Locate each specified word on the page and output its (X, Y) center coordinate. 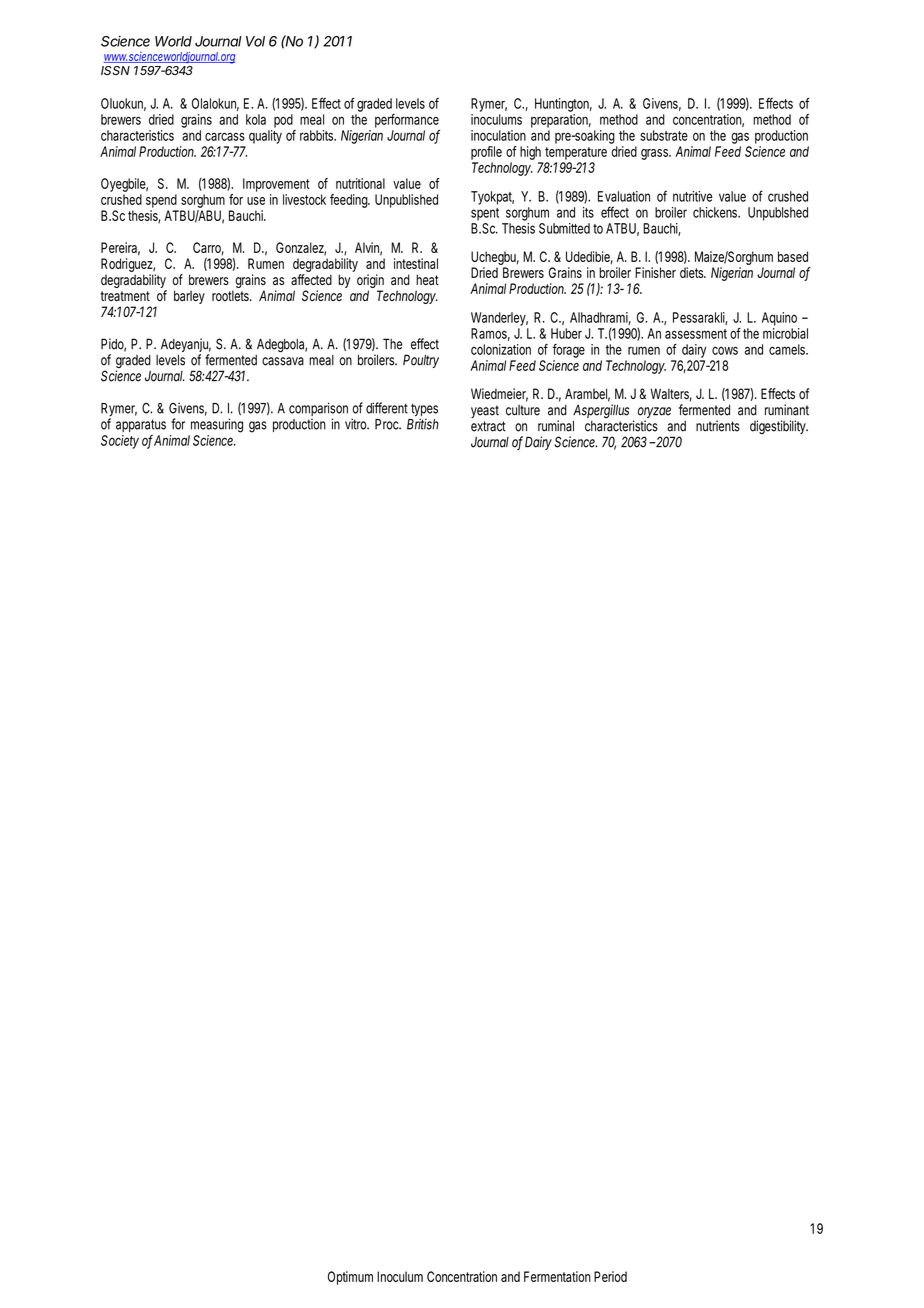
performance (407, 121)
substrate (664, 135)
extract (488, 426)
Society (120, 442)
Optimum (350, 1278)
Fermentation (557, 1276)
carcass (225, 136)
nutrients (718, 426)
